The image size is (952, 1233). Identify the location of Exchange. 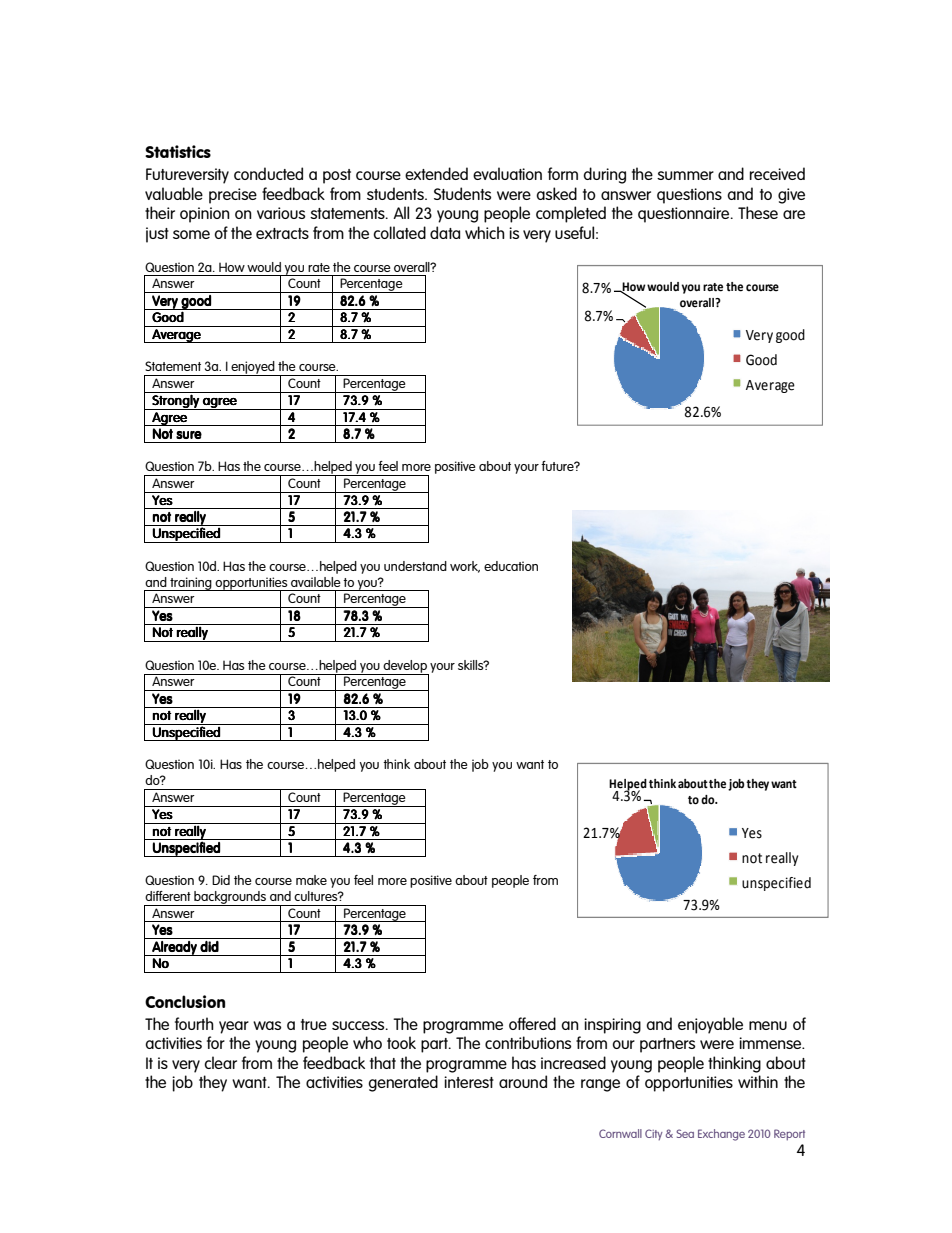
(721, 1135).
